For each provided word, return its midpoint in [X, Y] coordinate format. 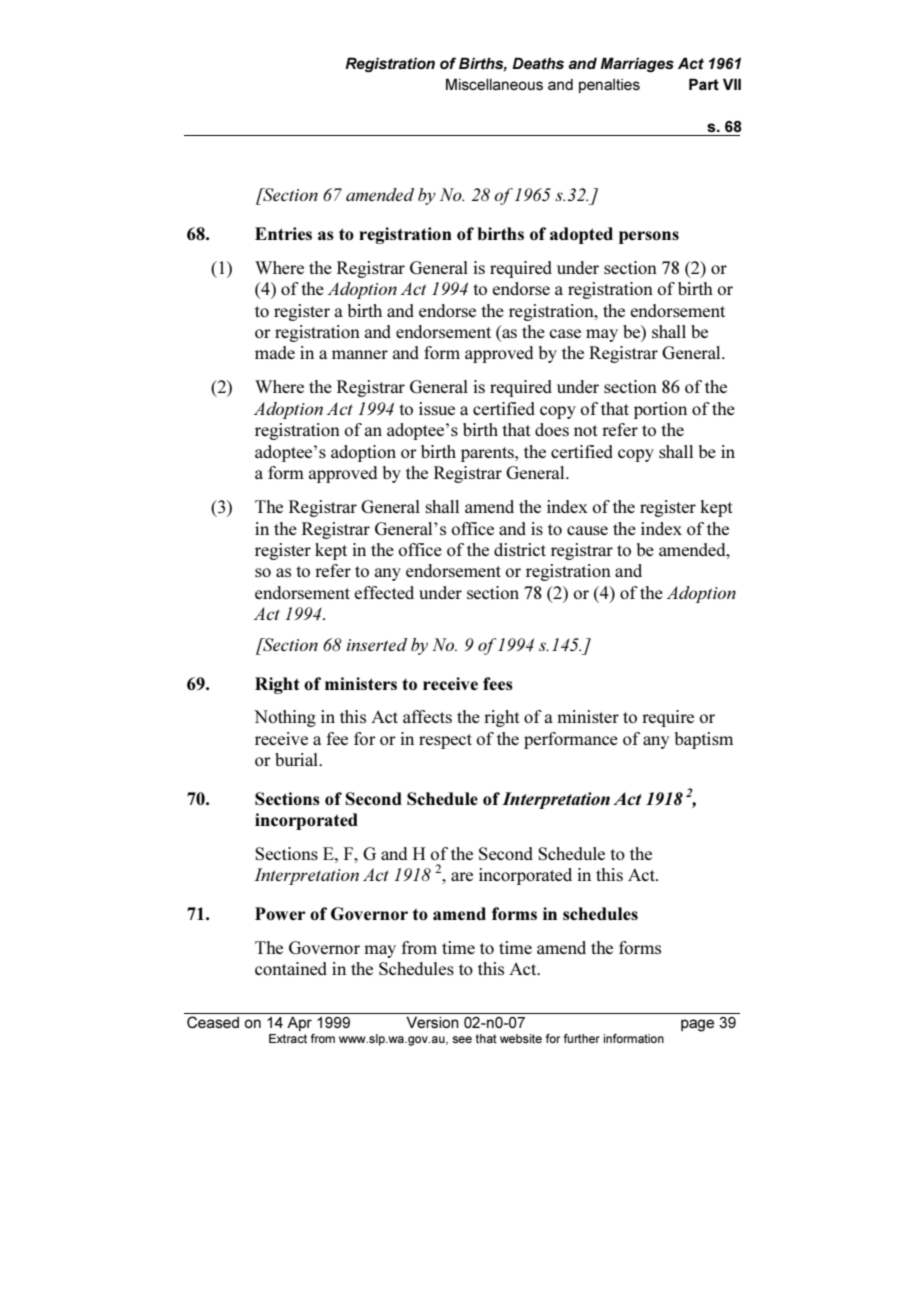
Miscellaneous [494, 84]
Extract [288, 1038]
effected [384, 592]
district [520, 549]
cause [587, 530]
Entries [283, 233]
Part [704, 84]
